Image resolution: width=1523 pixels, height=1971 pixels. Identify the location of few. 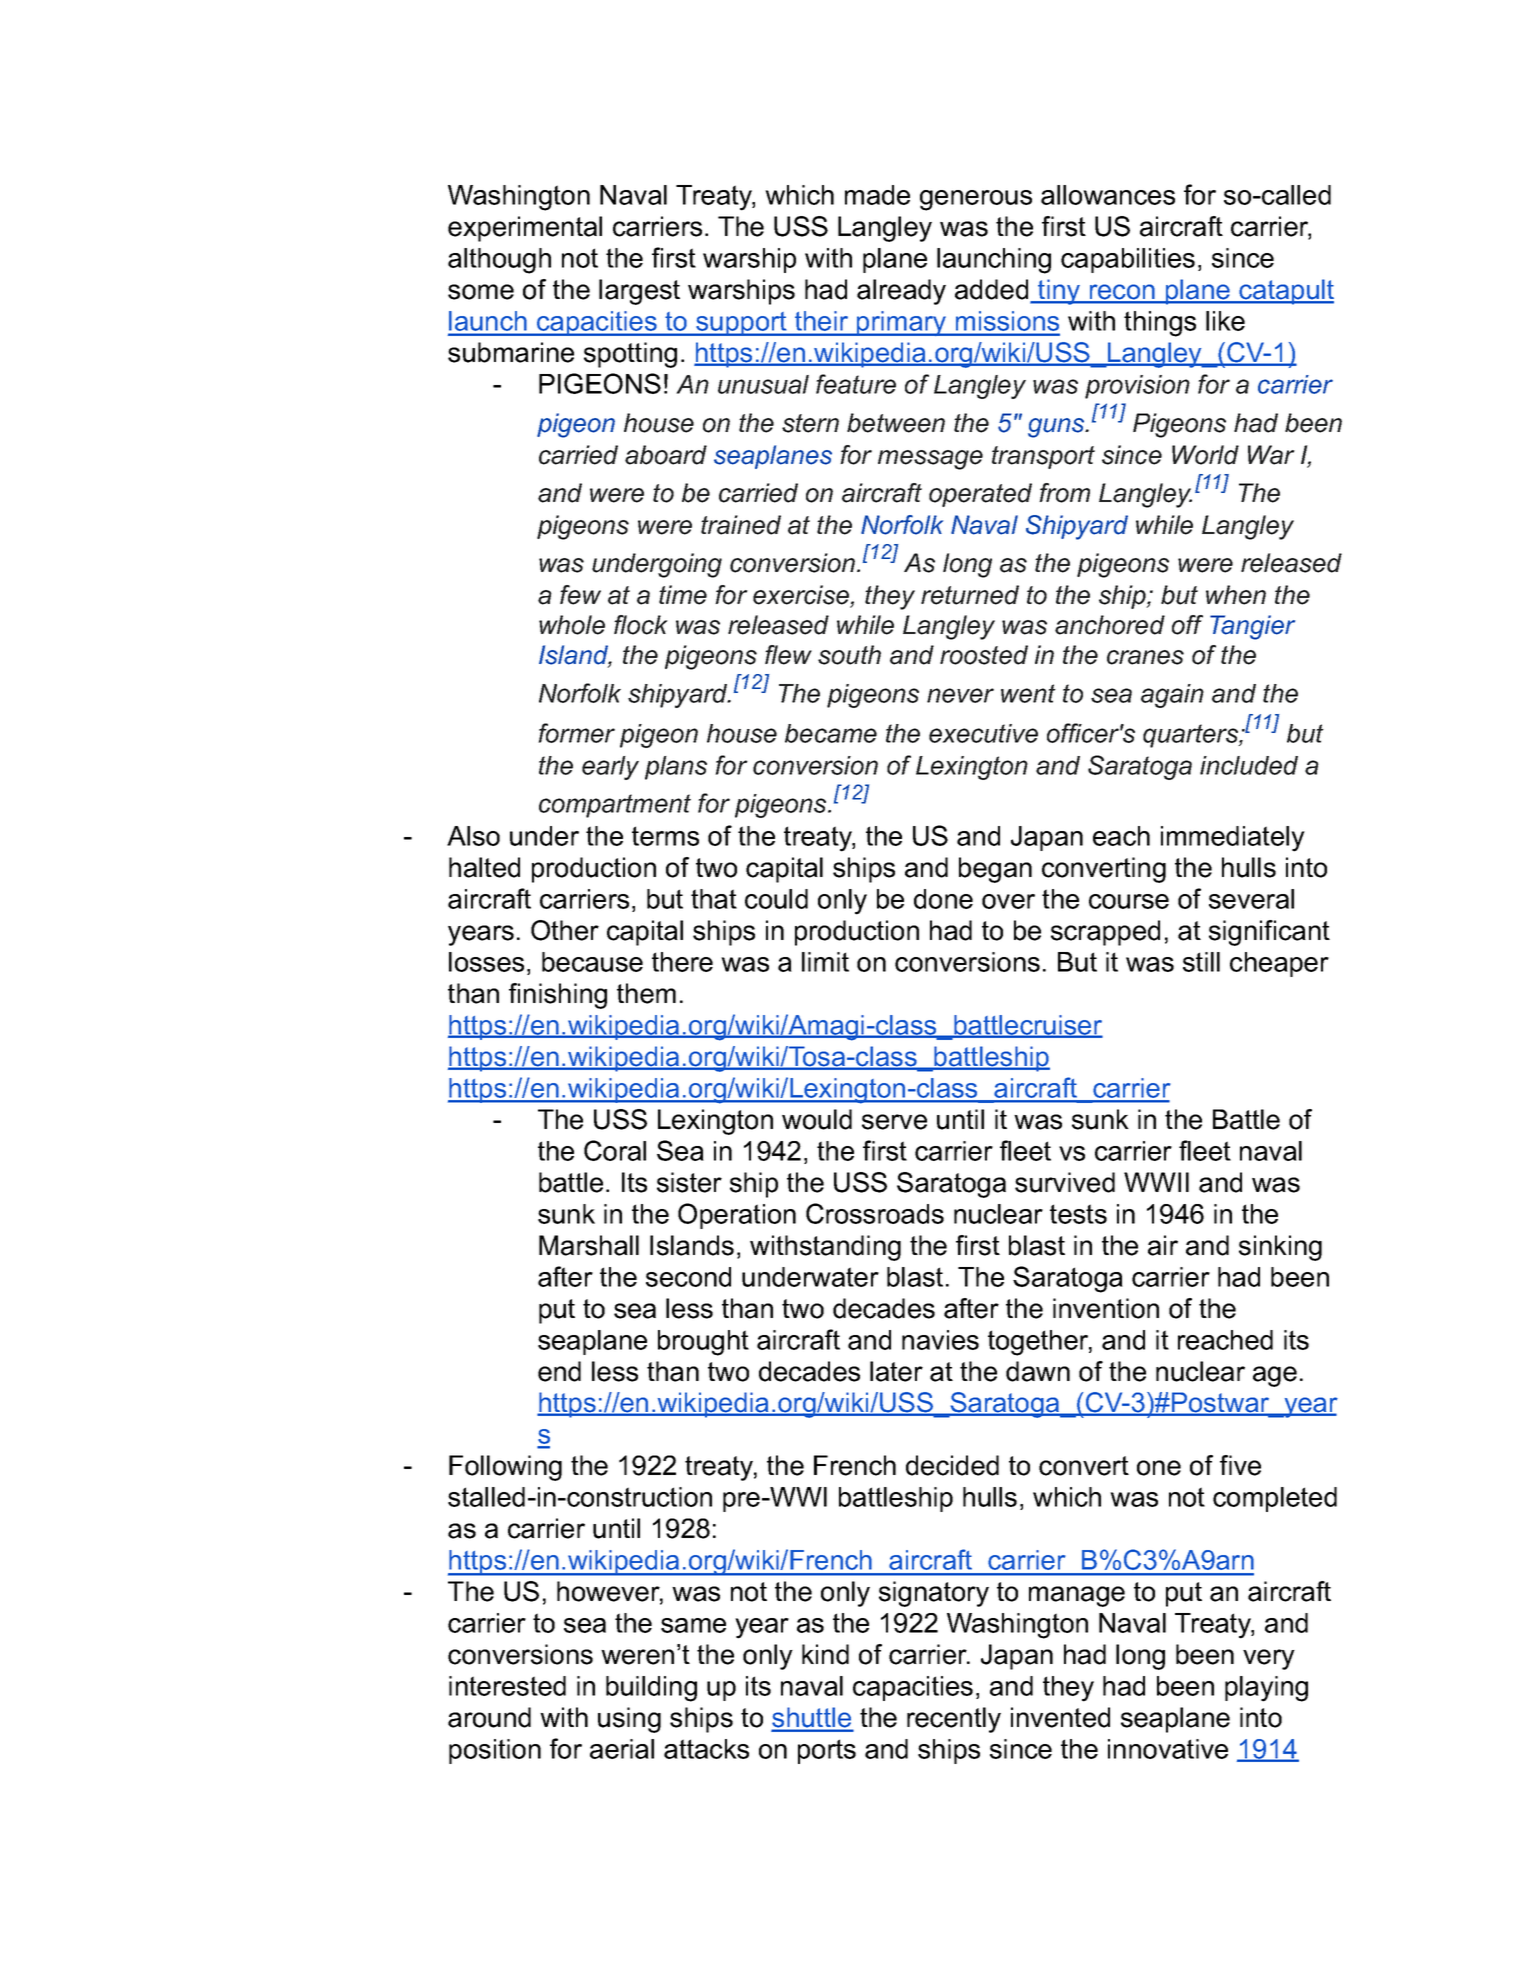
(580, 595).
